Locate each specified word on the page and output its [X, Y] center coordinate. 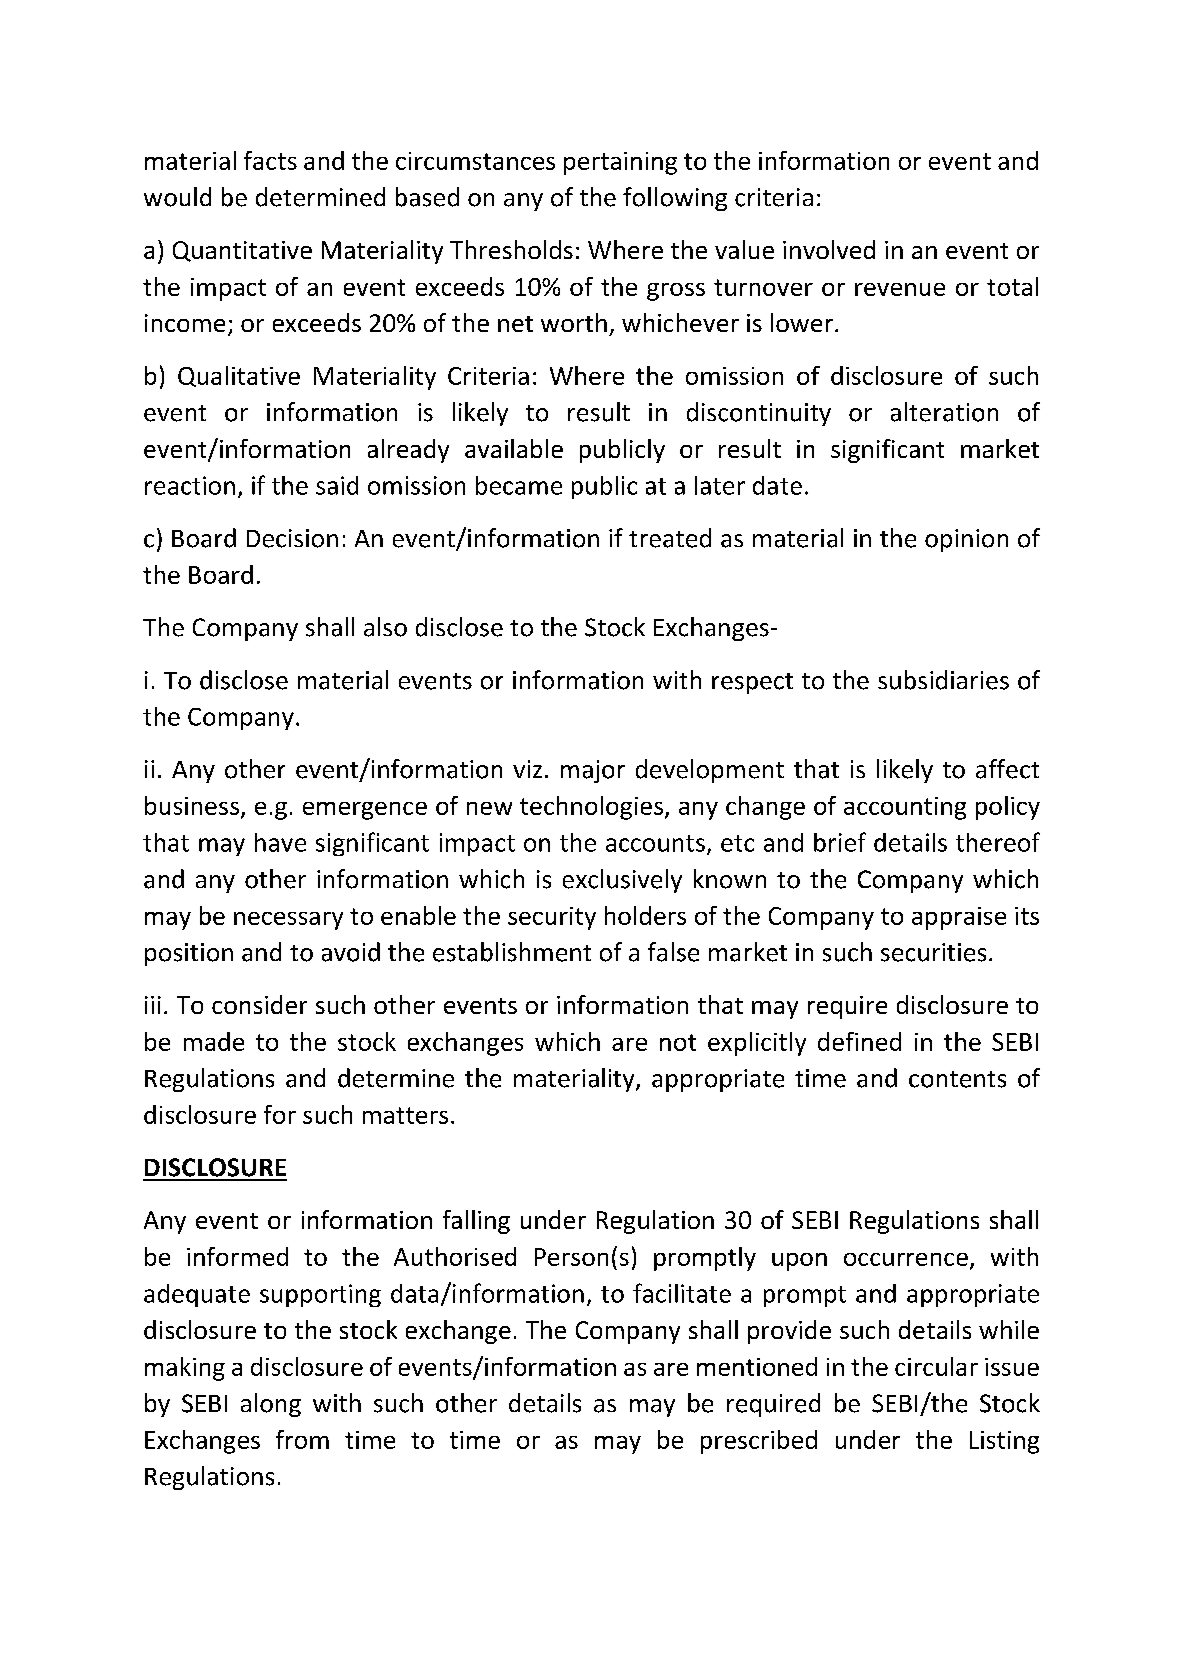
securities [933, 952]
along [271, 1405]
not [678, 1042]
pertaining [620, 163]
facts [270, 160]
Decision [292, 538]
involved [829, 249]
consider [259, 1004]
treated [670, 538]
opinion [966, 540]
